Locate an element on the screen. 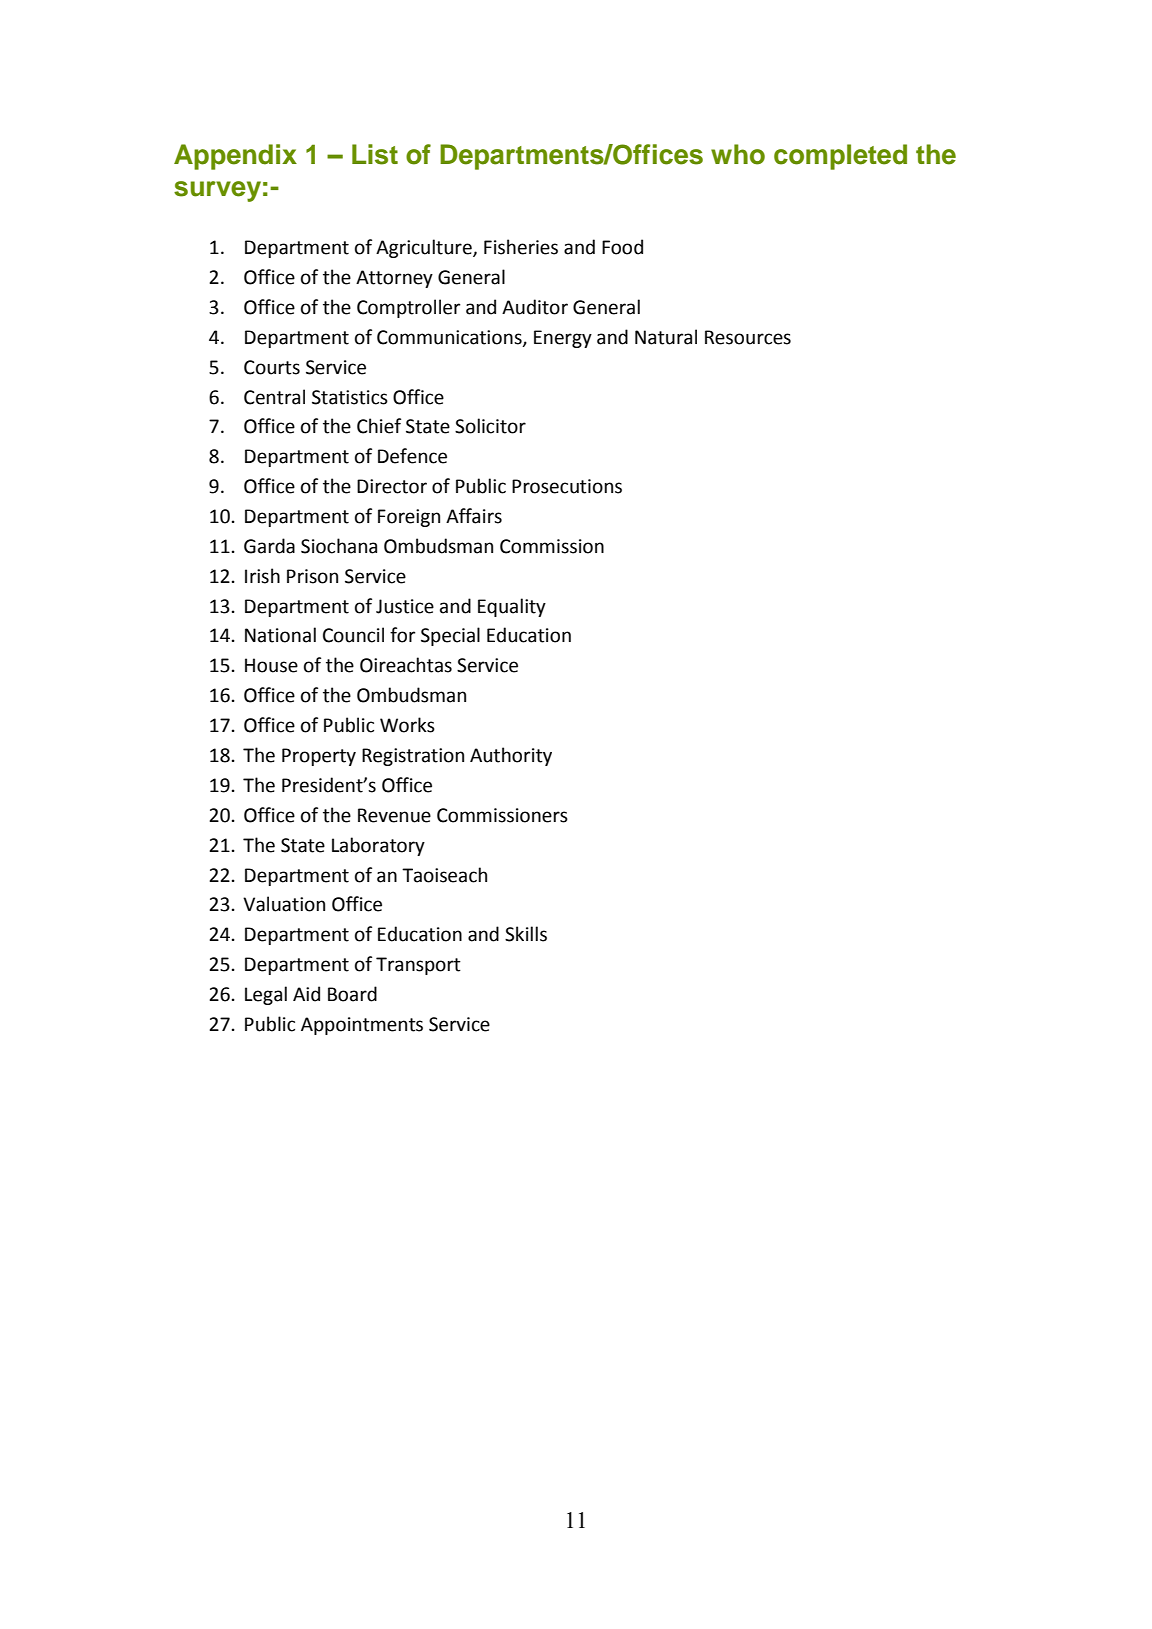 This screenshot has height=1629, width=1152. Authority is located at coordinates (511, 756).
